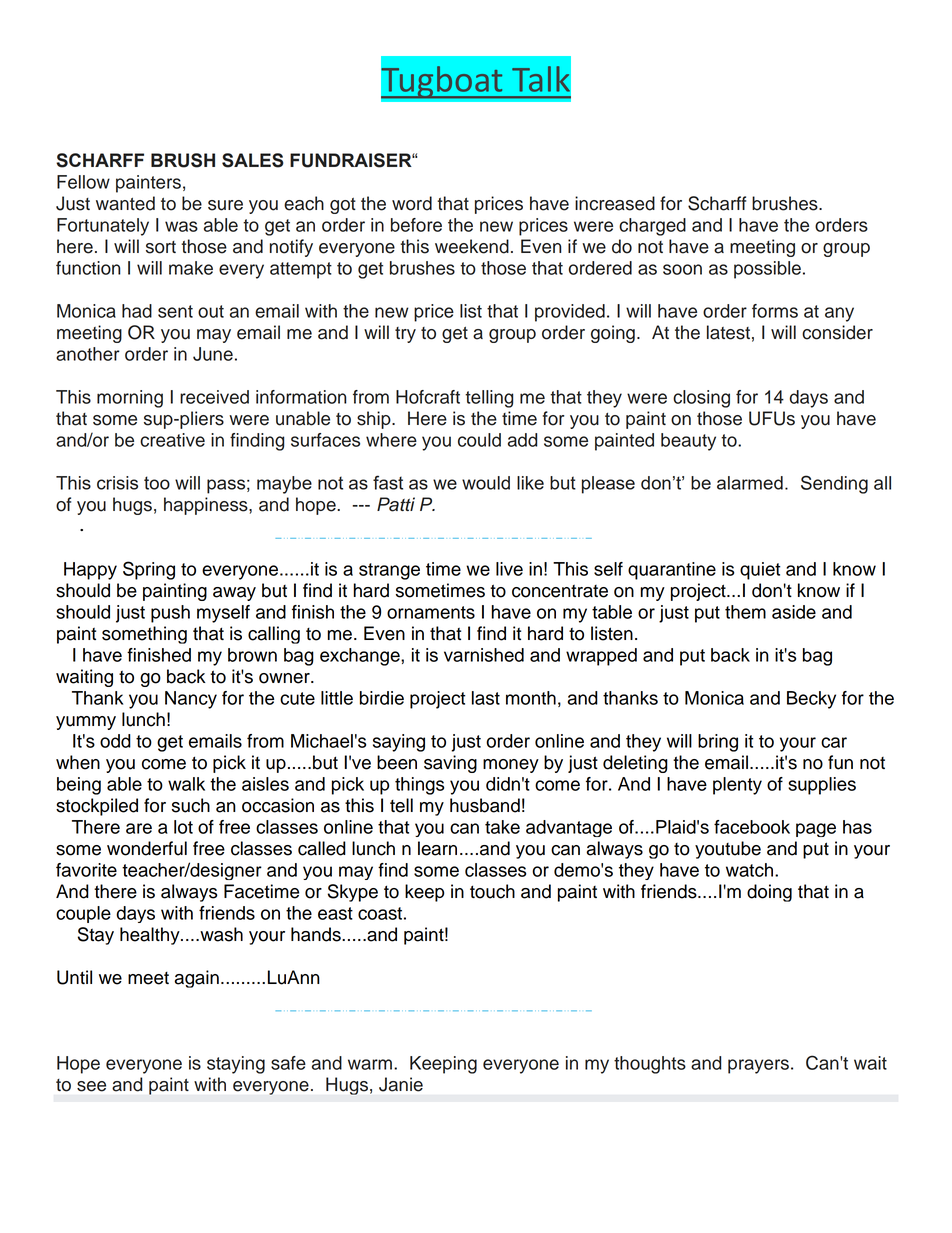 The image size is (952, 1233). Describe the element at coordinates (486, 483) in the screenshot. I see `would` at that location.
